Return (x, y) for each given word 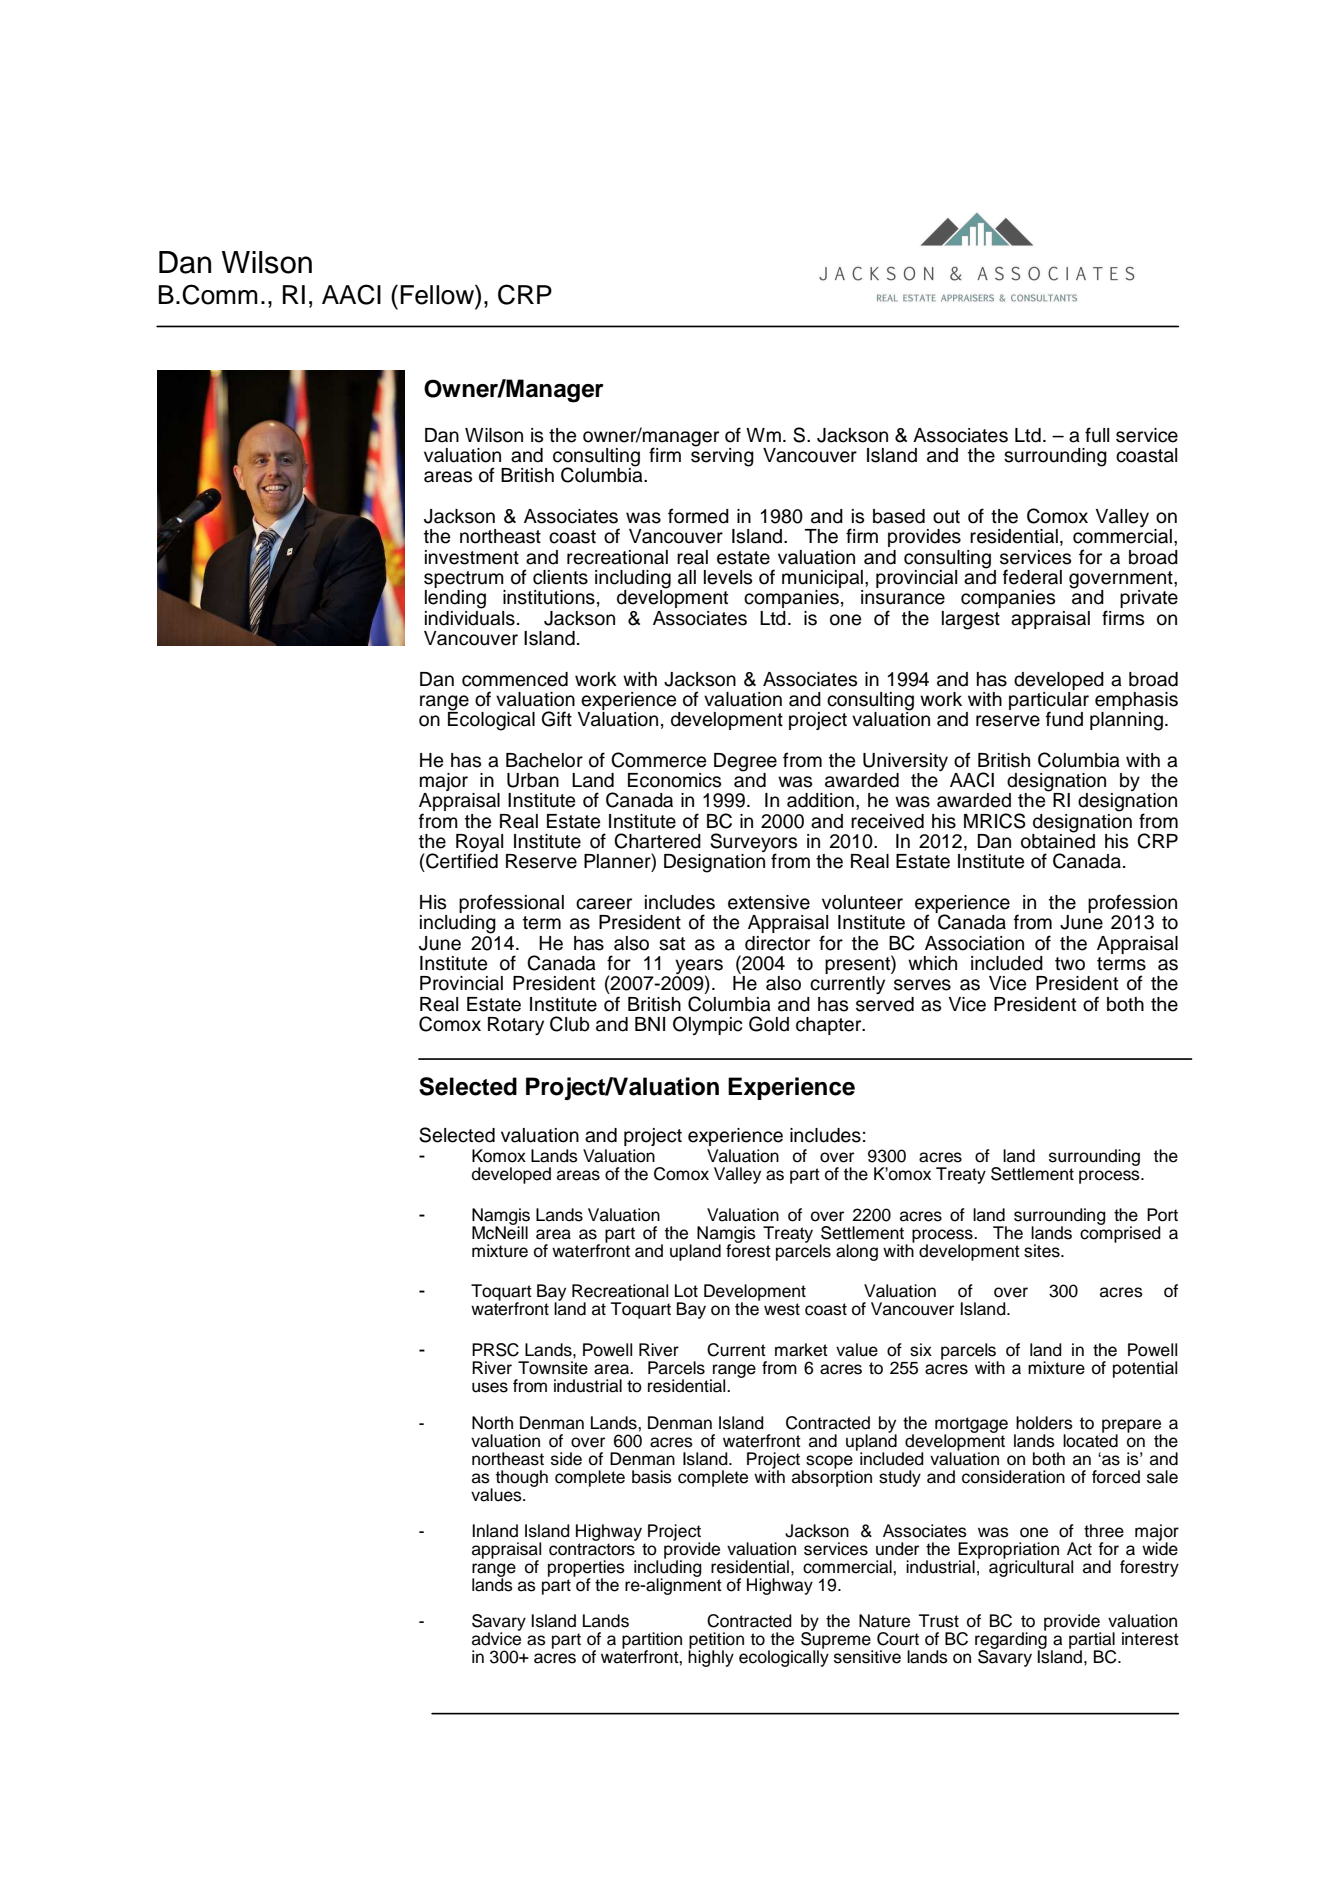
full (1097, 435)
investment (472, 557)
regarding (1011, 1641)
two (1070, 964)
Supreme (837, 1640)
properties (586, 1569)
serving (722, 456)
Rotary (516, 1026)
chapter (830, 1026)
